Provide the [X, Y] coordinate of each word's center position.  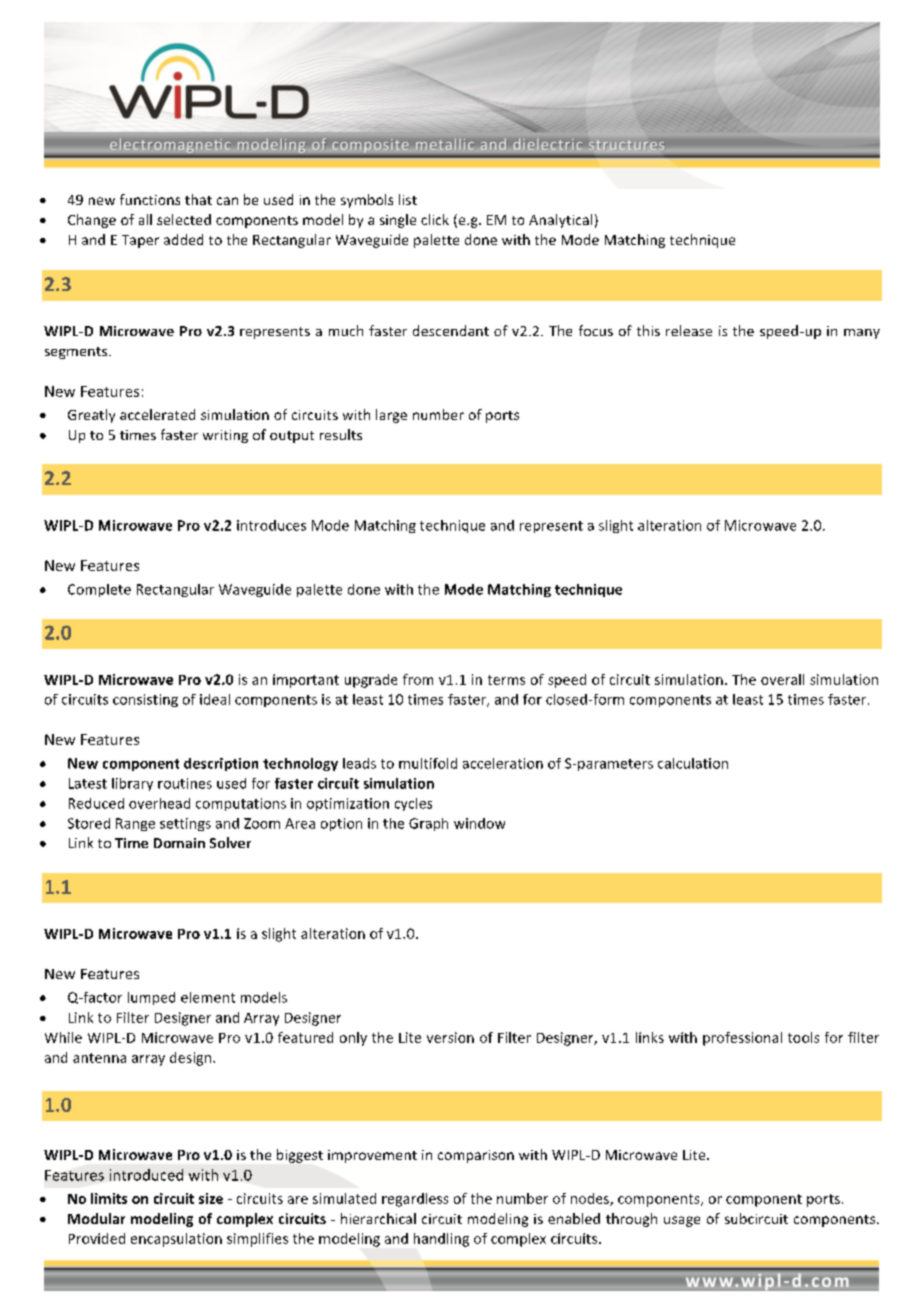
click [435, 219]
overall [782, 679]
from [418, 679]
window [479, 823]
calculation [693, 763]
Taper [140, 241]
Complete [99, 590]
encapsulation [176, 1240]
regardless [415, 1200]
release [689, 330]
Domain [179, 843]
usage [682, 1221]
